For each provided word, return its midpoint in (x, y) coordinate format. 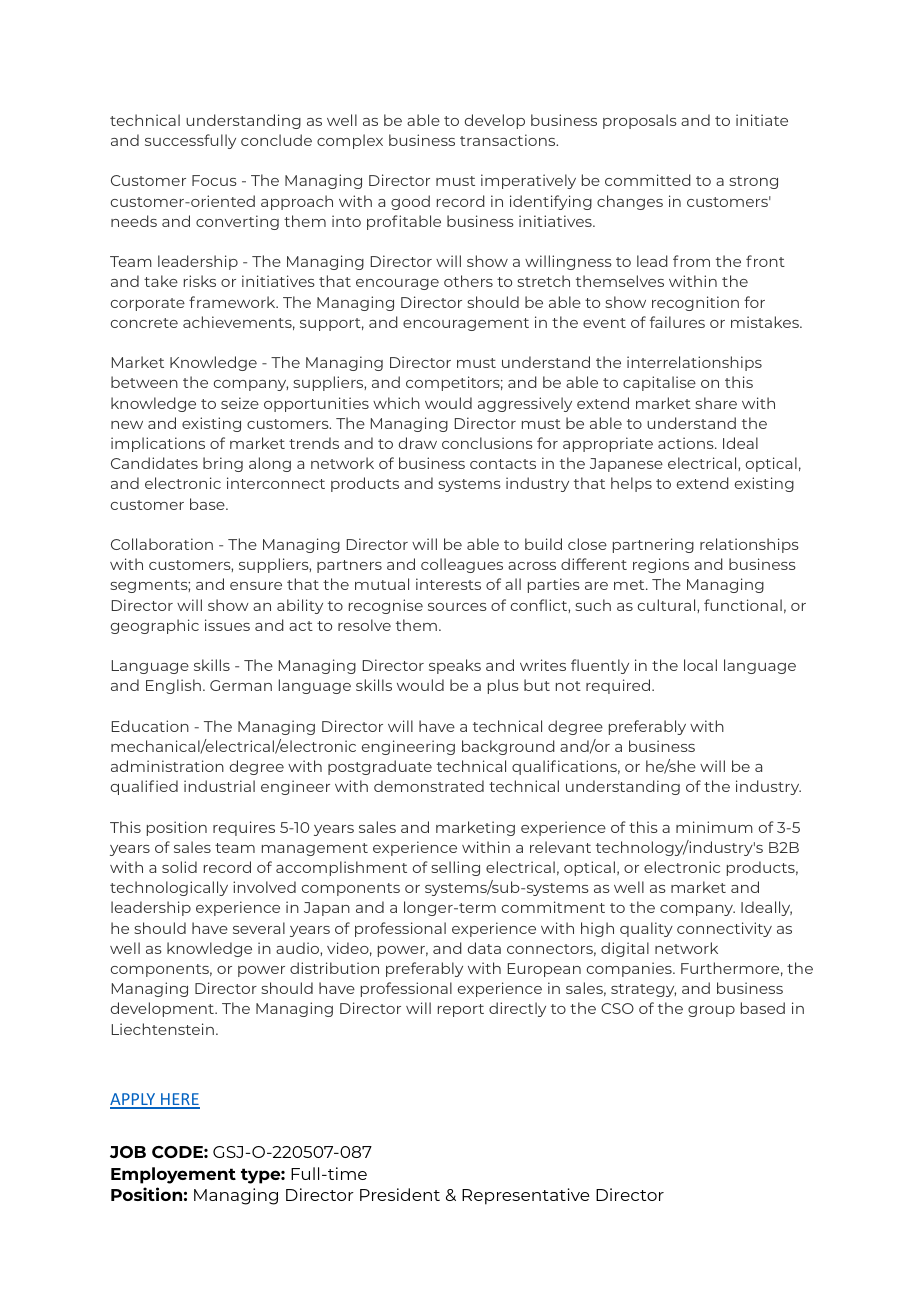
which (396, 403)
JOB (128, 1152)
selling (455, 868)
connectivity (724, 929)
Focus (214, 180)
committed (648, 180)
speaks (455, 666)
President (400, 1194)
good (410, 202)
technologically (169, 888)
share (716, 403)
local (700, 665)
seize (240, 403)
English (173, 686)
